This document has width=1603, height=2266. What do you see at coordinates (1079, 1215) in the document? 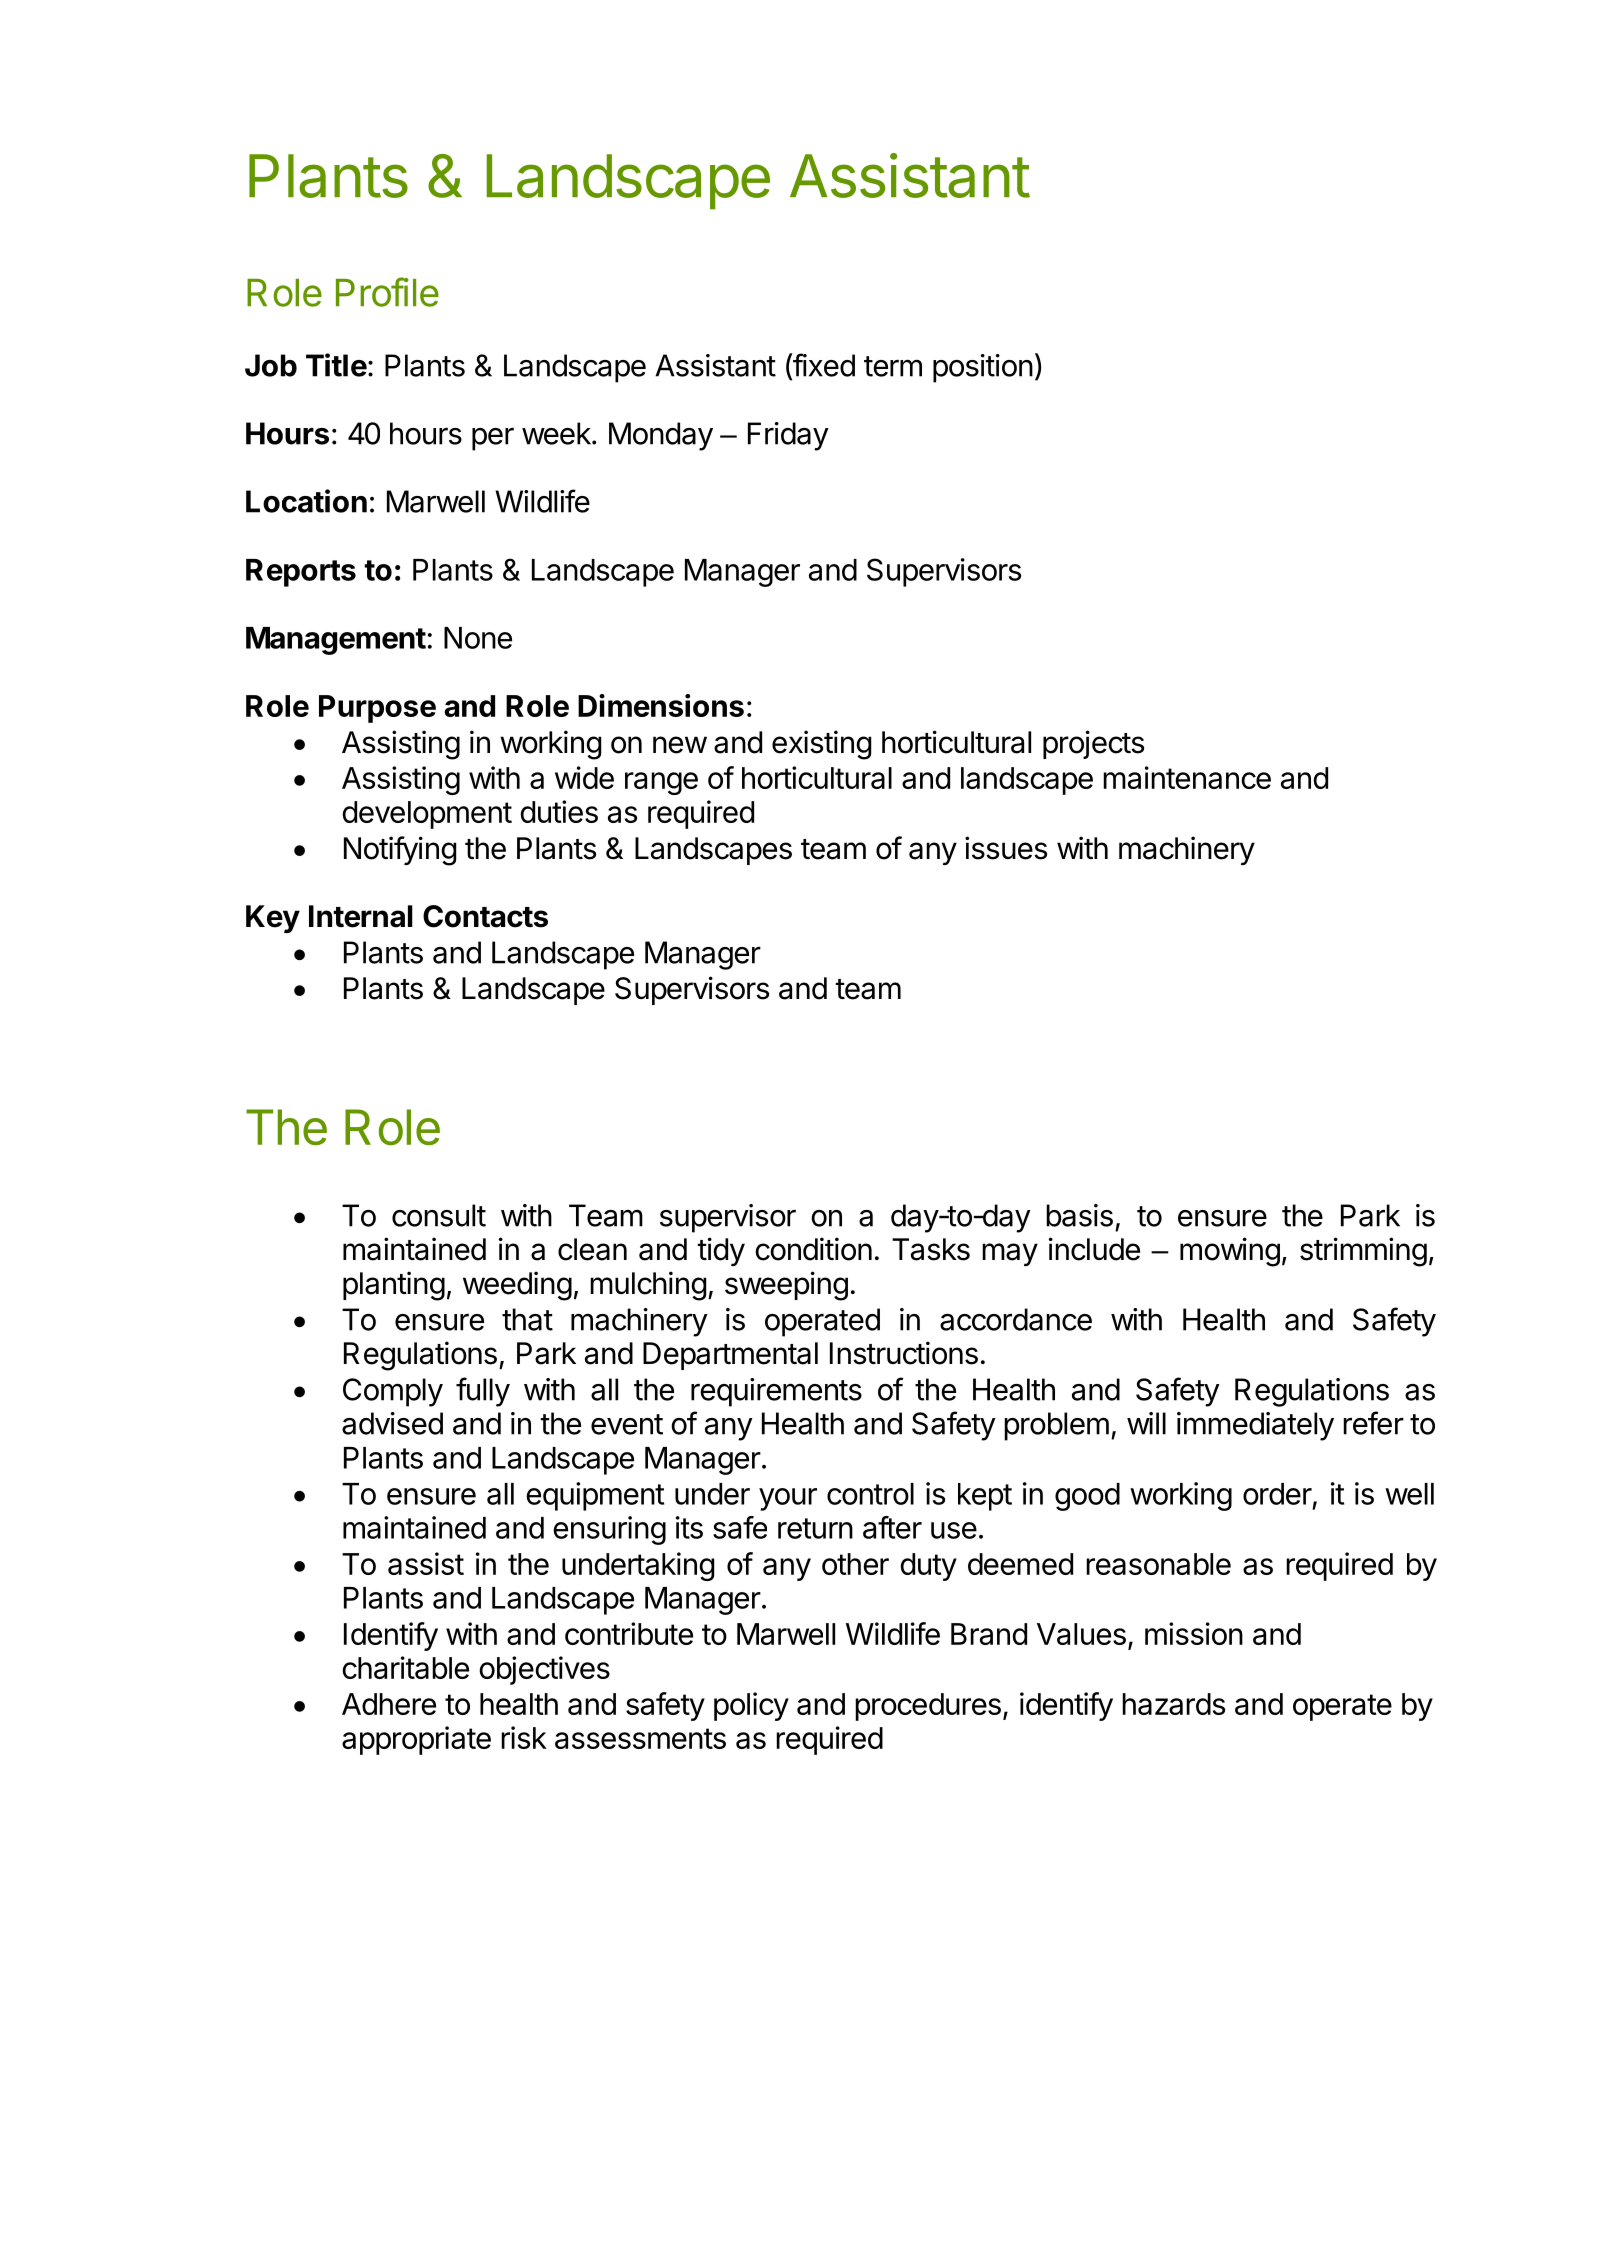
I see `basis` at bounding box center [1079, 1215].
